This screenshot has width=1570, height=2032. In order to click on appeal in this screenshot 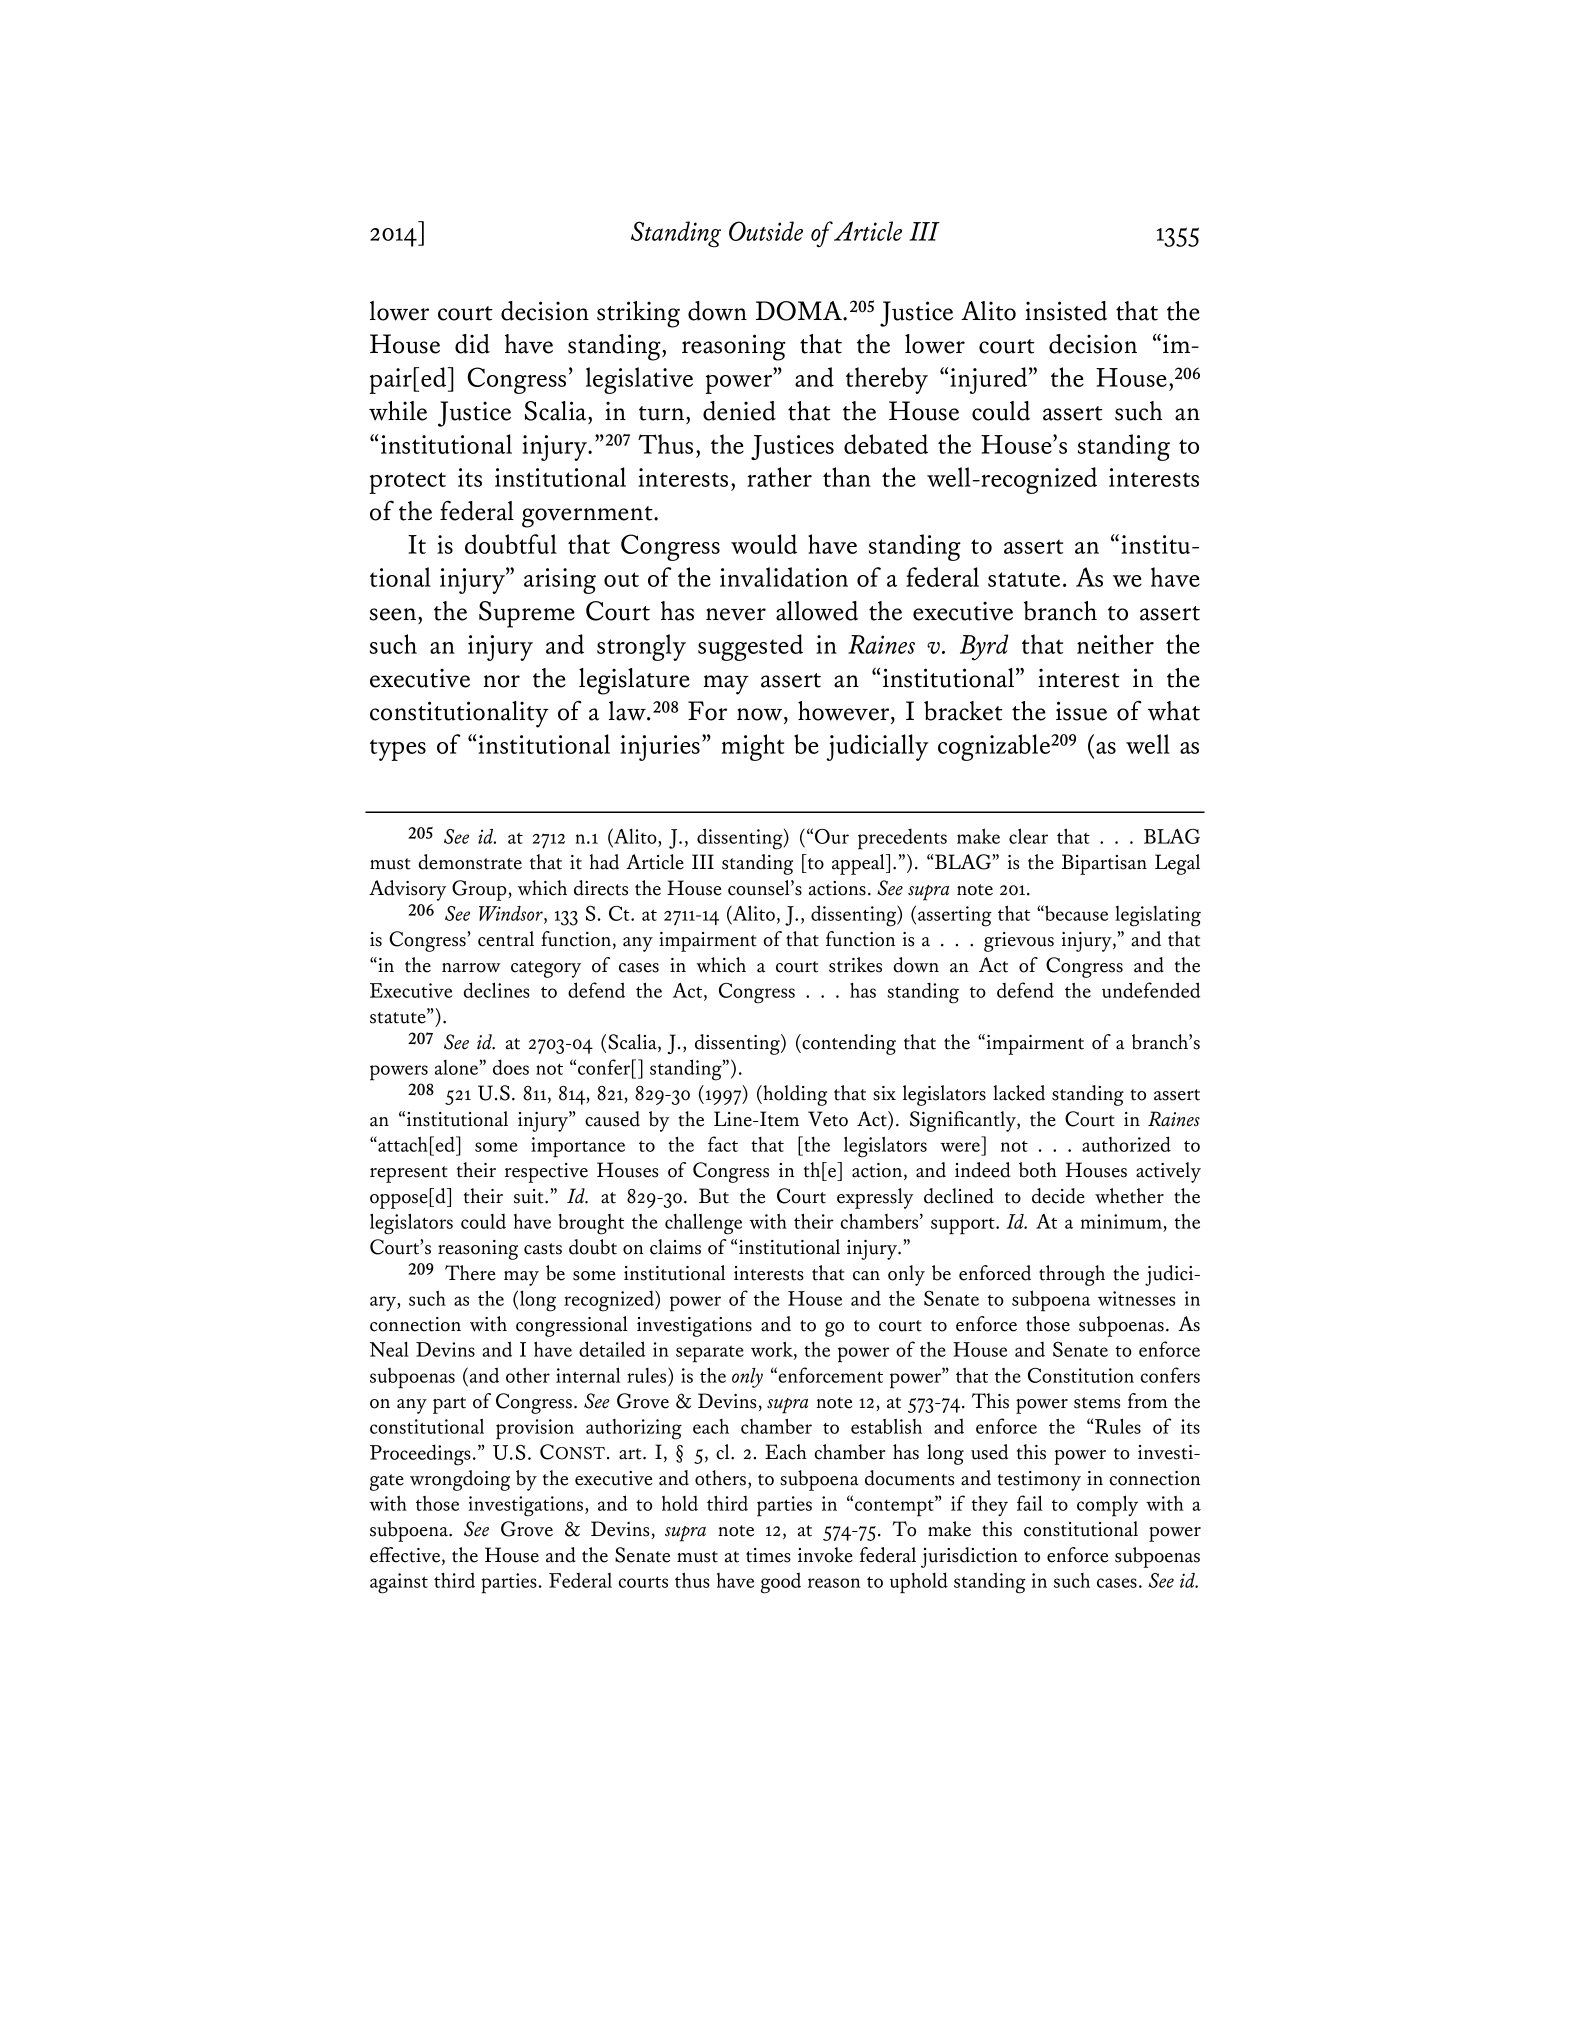, I will do `click(859, 864)`.
